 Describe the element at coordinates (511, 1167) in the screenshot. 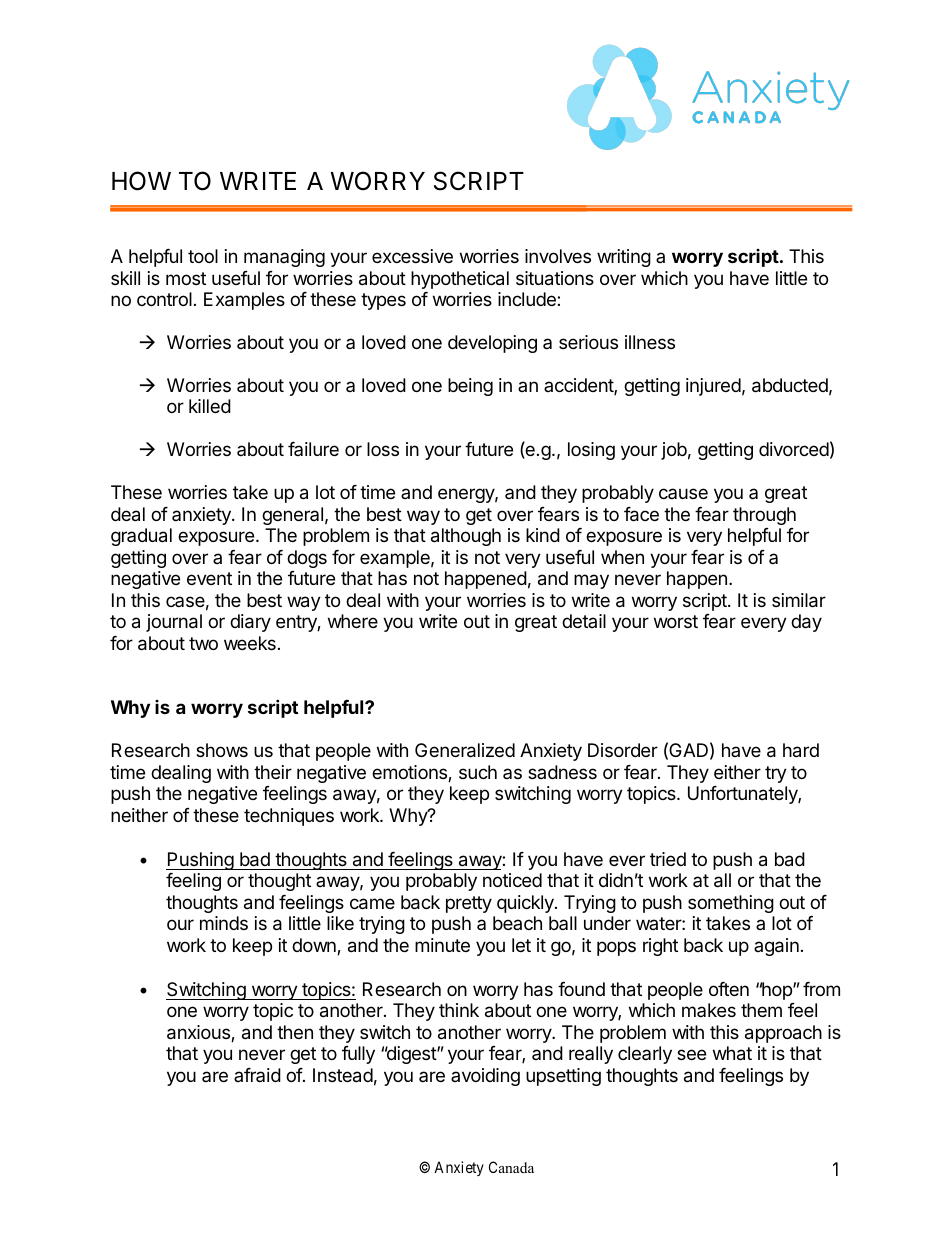

I see `Canada` at that location.
